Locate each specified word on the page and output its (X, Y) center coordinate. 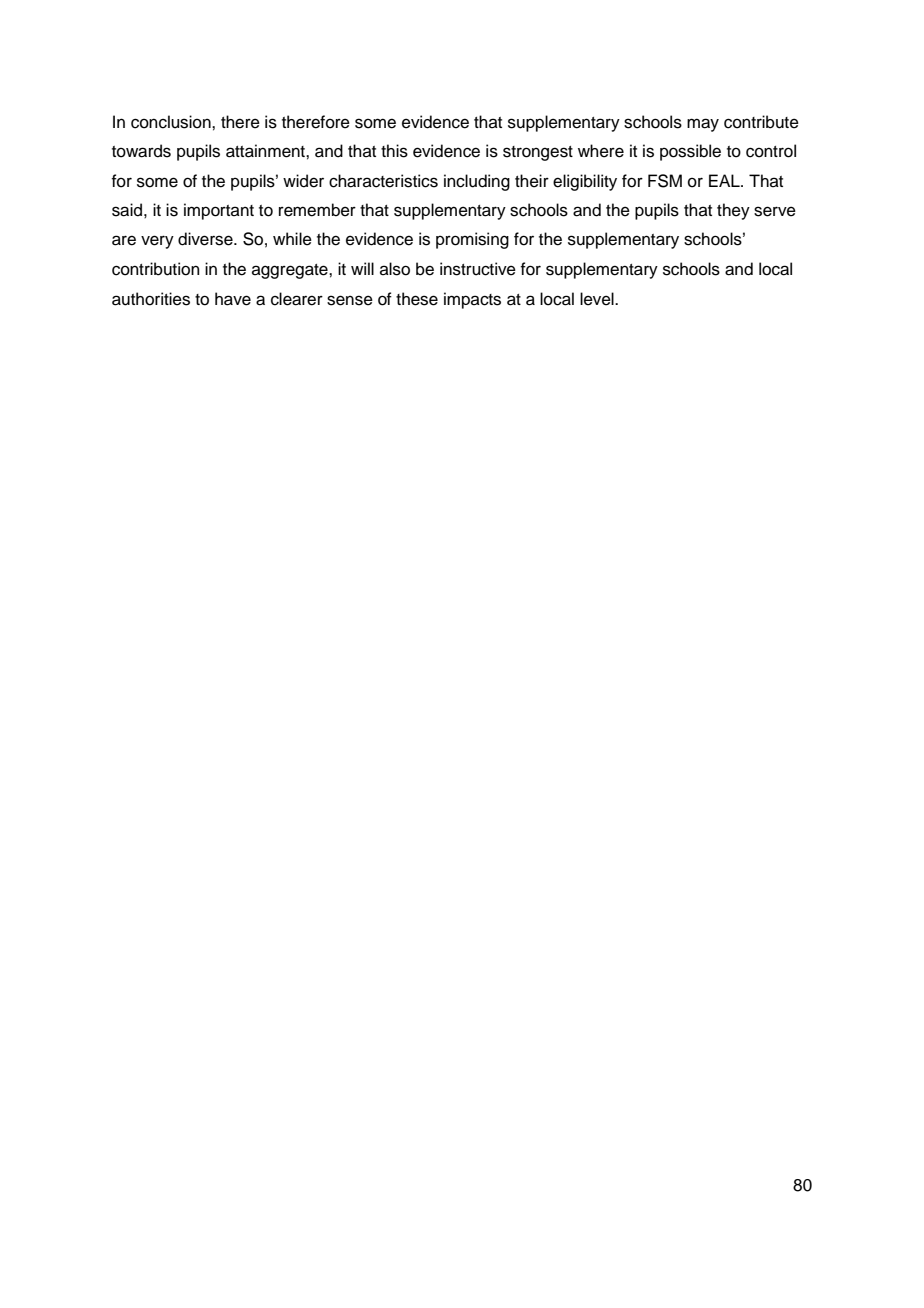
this (394, 151)
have (233, 299)
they (733, 211)
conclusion (172, 122)
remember (317, 210)
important (219, 211)
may (703, 125)
